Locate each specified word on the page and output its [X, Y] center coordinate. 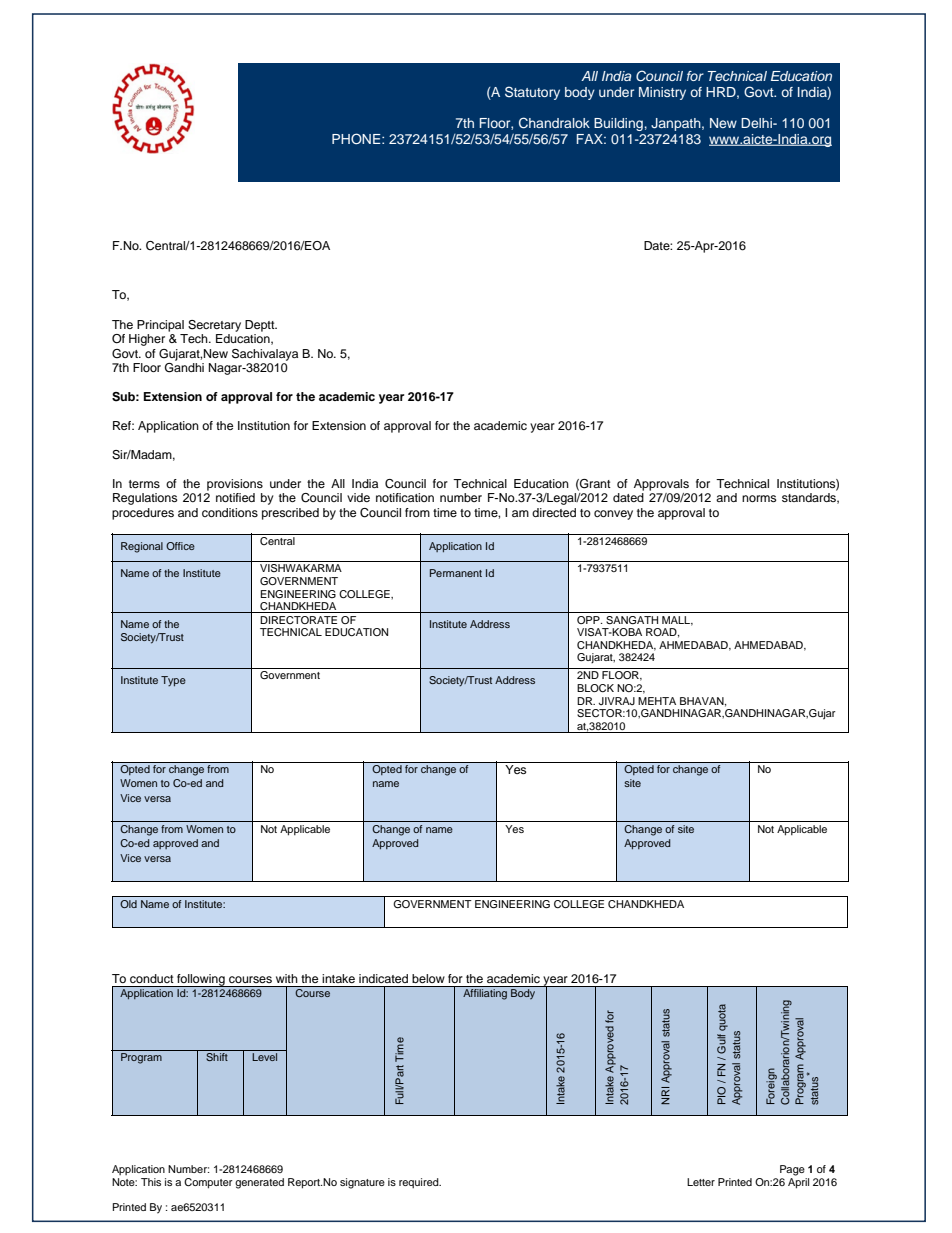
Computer [208, 1183]
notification [405, 497]
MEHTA [657, 701]
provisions [235, 485]
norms [759, 498]
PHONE [357, 139]
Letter [701, 1182]
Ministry [662, 93]
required [420, 1183]
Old [128, 904]
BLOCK [595, 688]
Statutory [532, 93]
